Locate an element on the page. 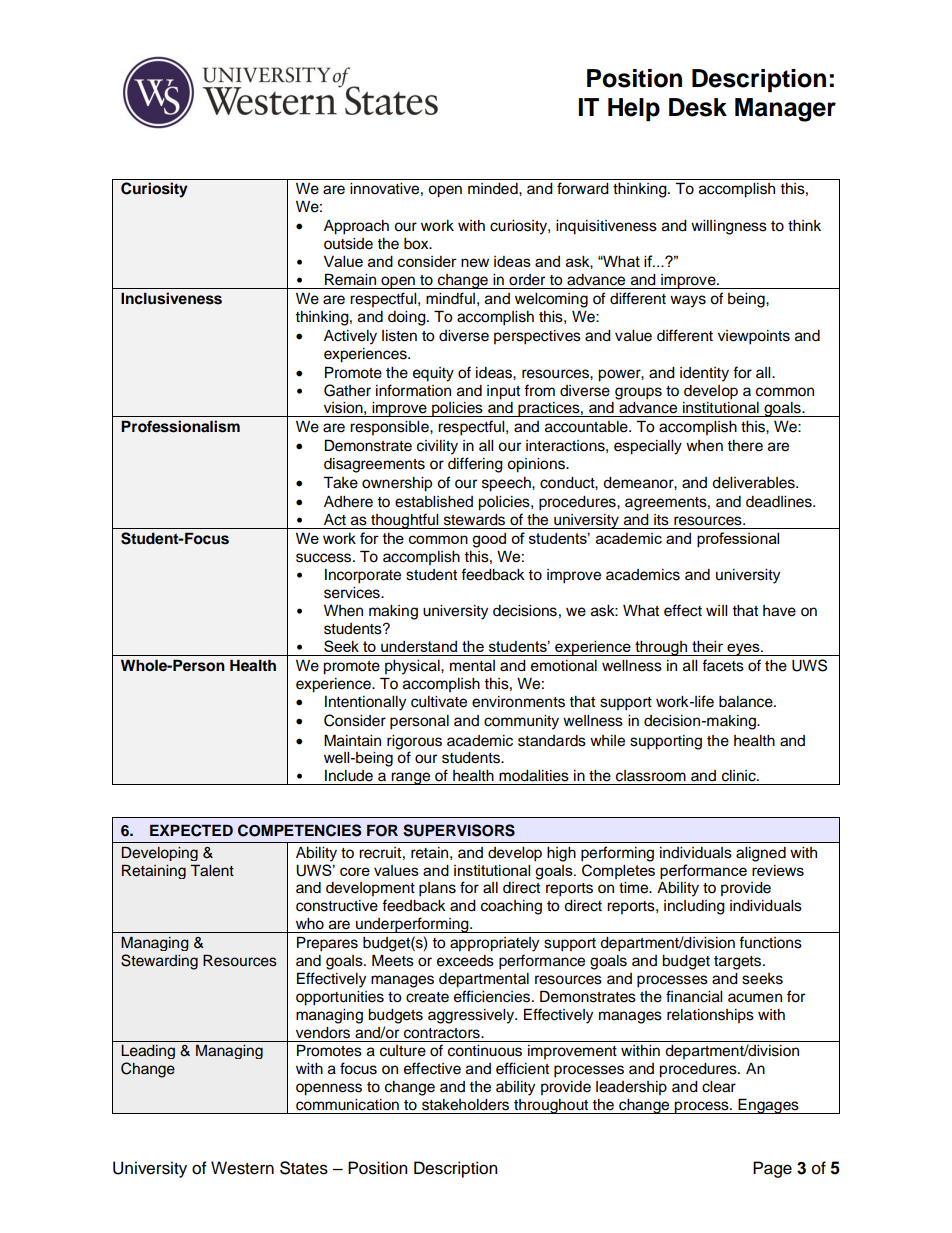 Image resolution: width=952 pixels, height=1233 pixels. minded is located at coordinates (494, 189).
